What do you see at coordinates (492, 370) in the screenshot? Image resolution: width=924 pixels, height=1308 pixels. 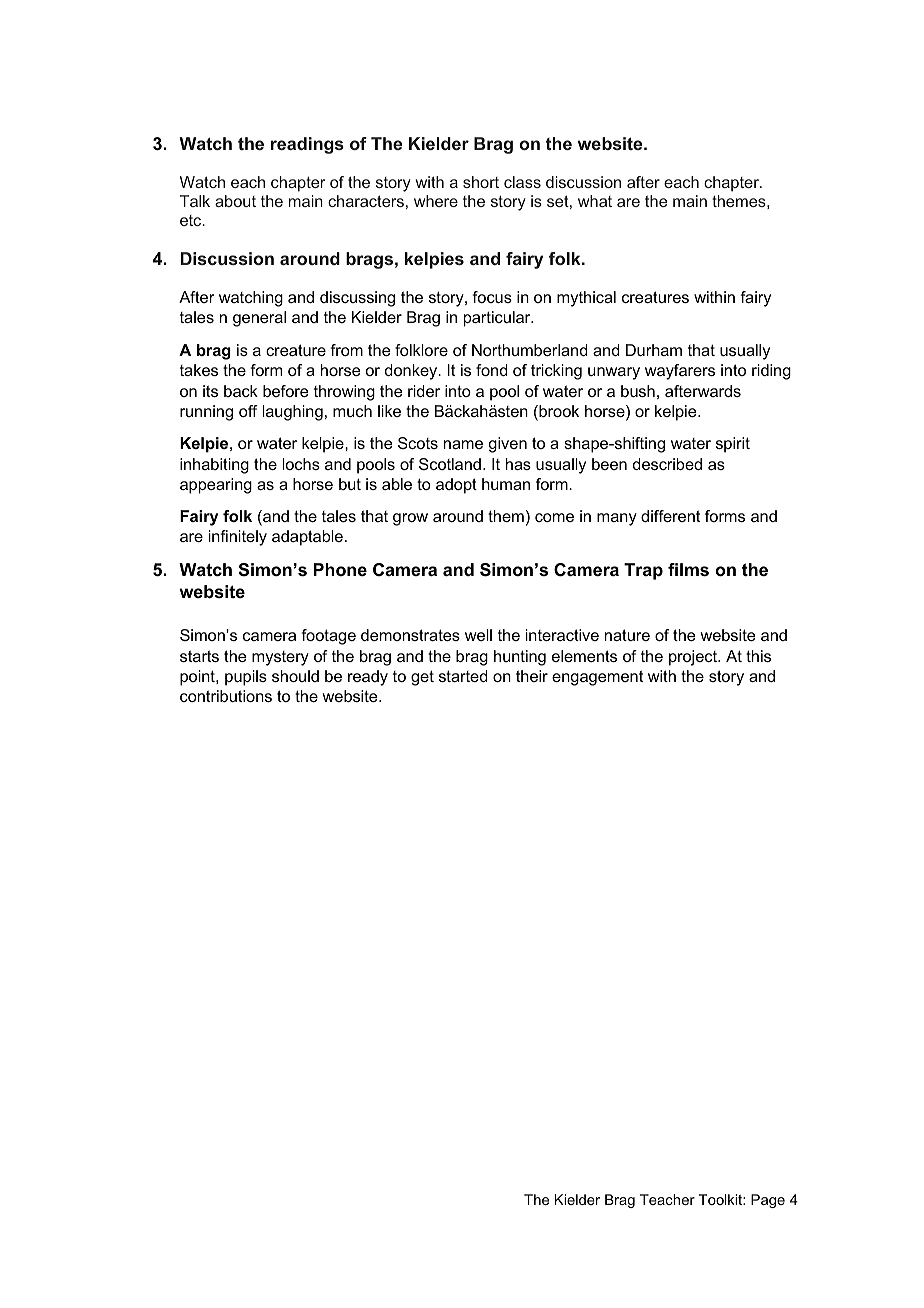 I see `fond` at bounding box center [492, 370].
